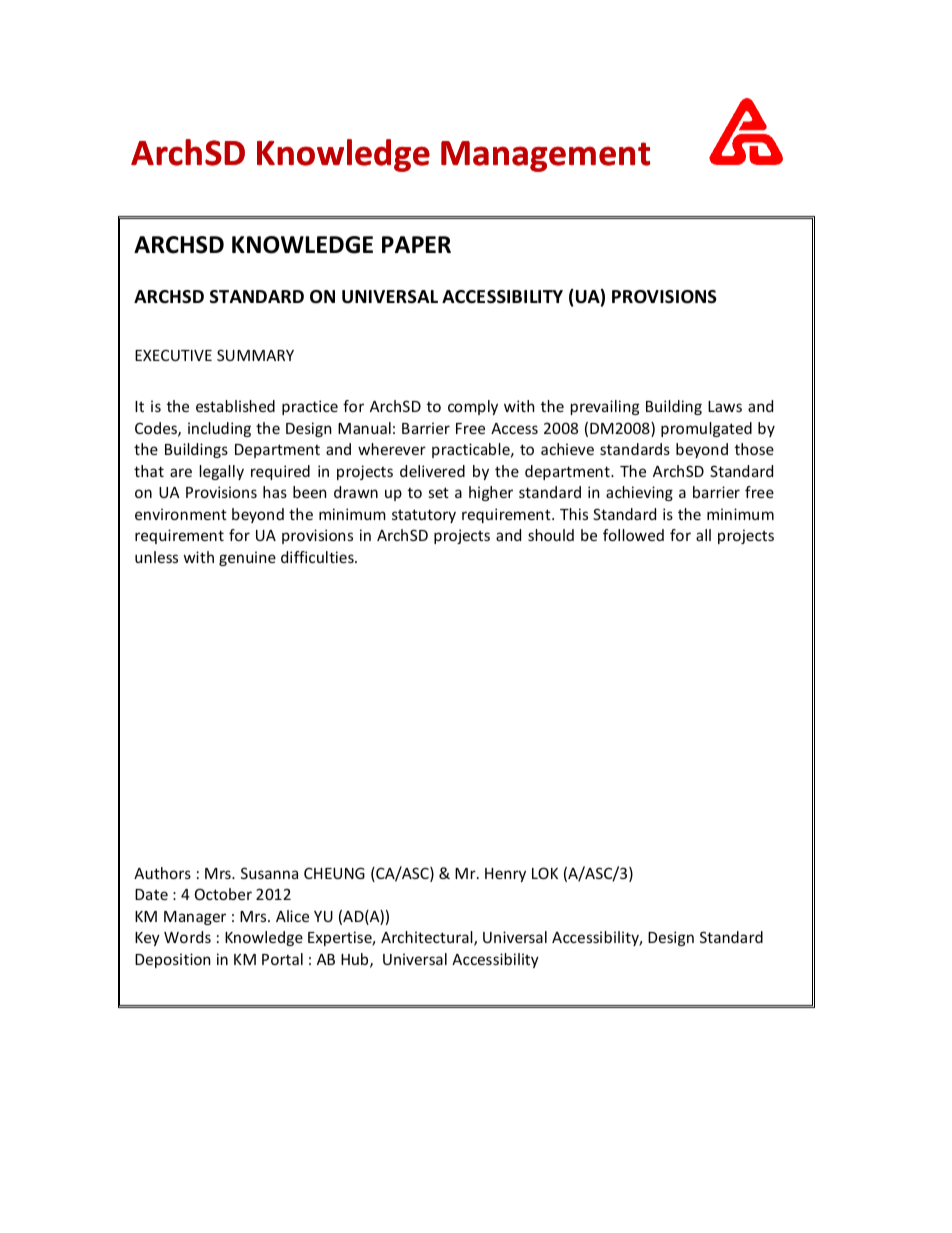 The width and height of the screenshot is (952, 1233). I want to click on followed, so click(633, 535).
